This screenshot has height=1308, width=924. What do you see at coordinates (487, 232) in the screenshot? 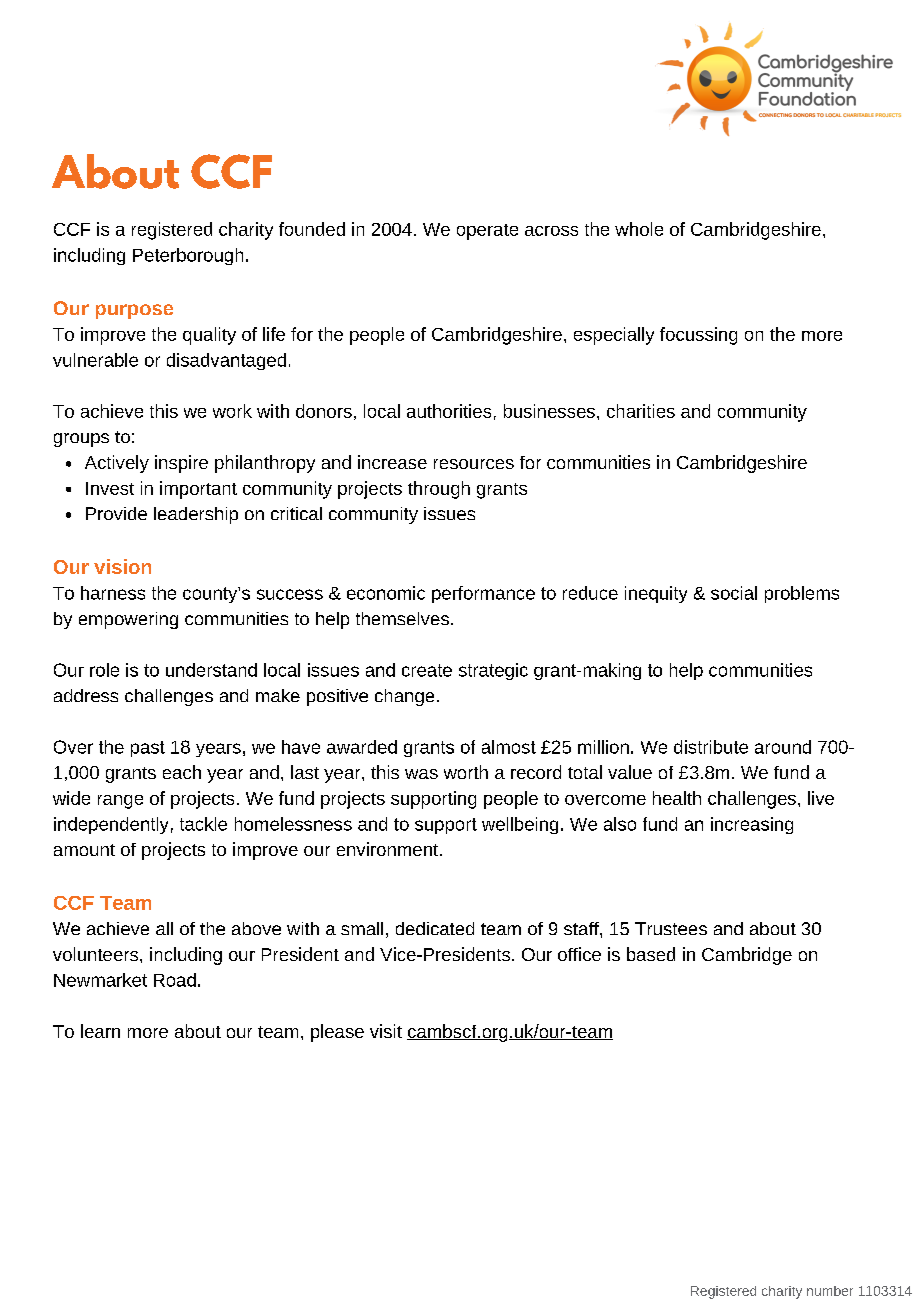
I see `operate` at bounding box center [487, 232].
